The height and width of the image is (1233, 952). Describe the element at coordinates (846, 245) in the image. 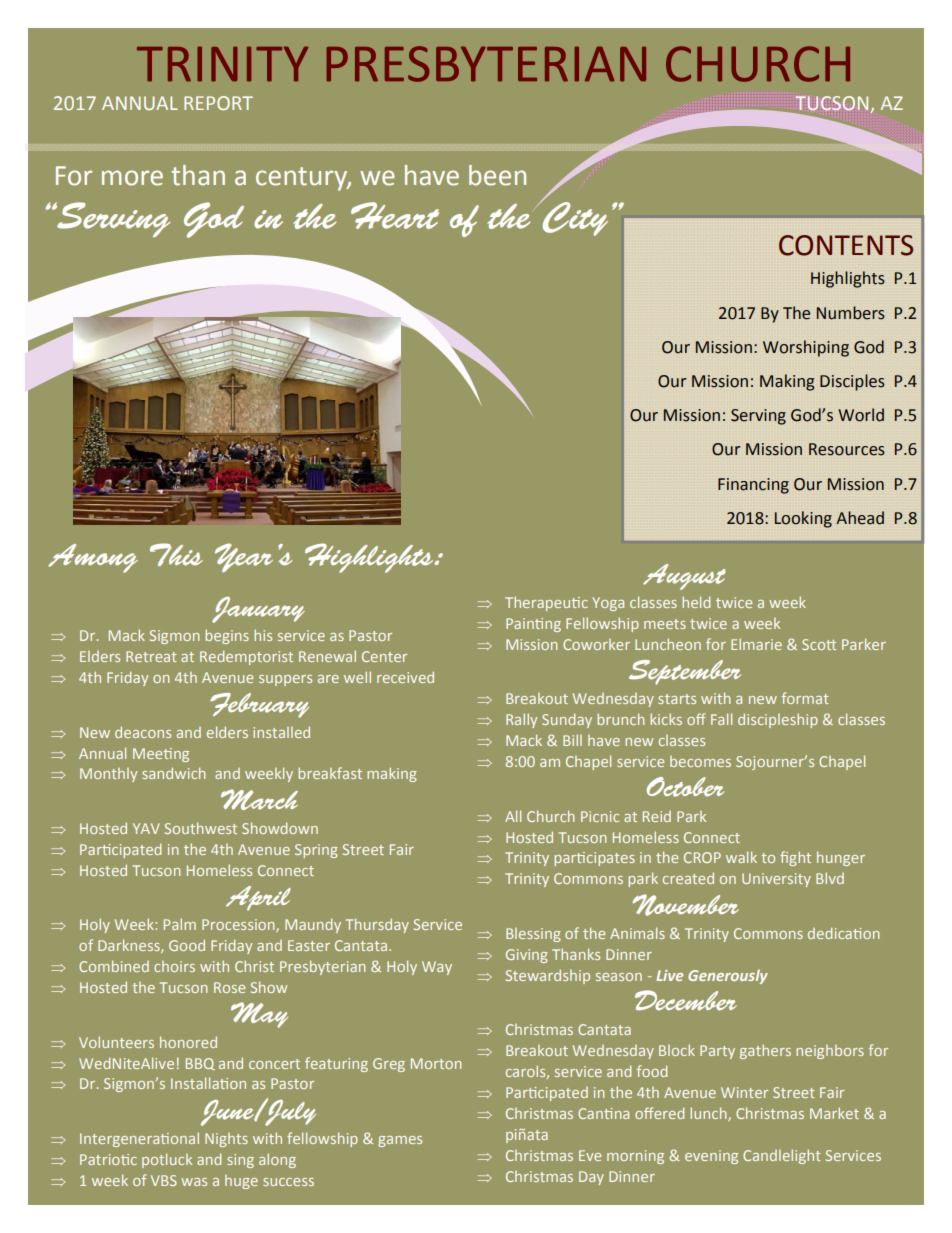

I see `CONTENTS` at that location.
